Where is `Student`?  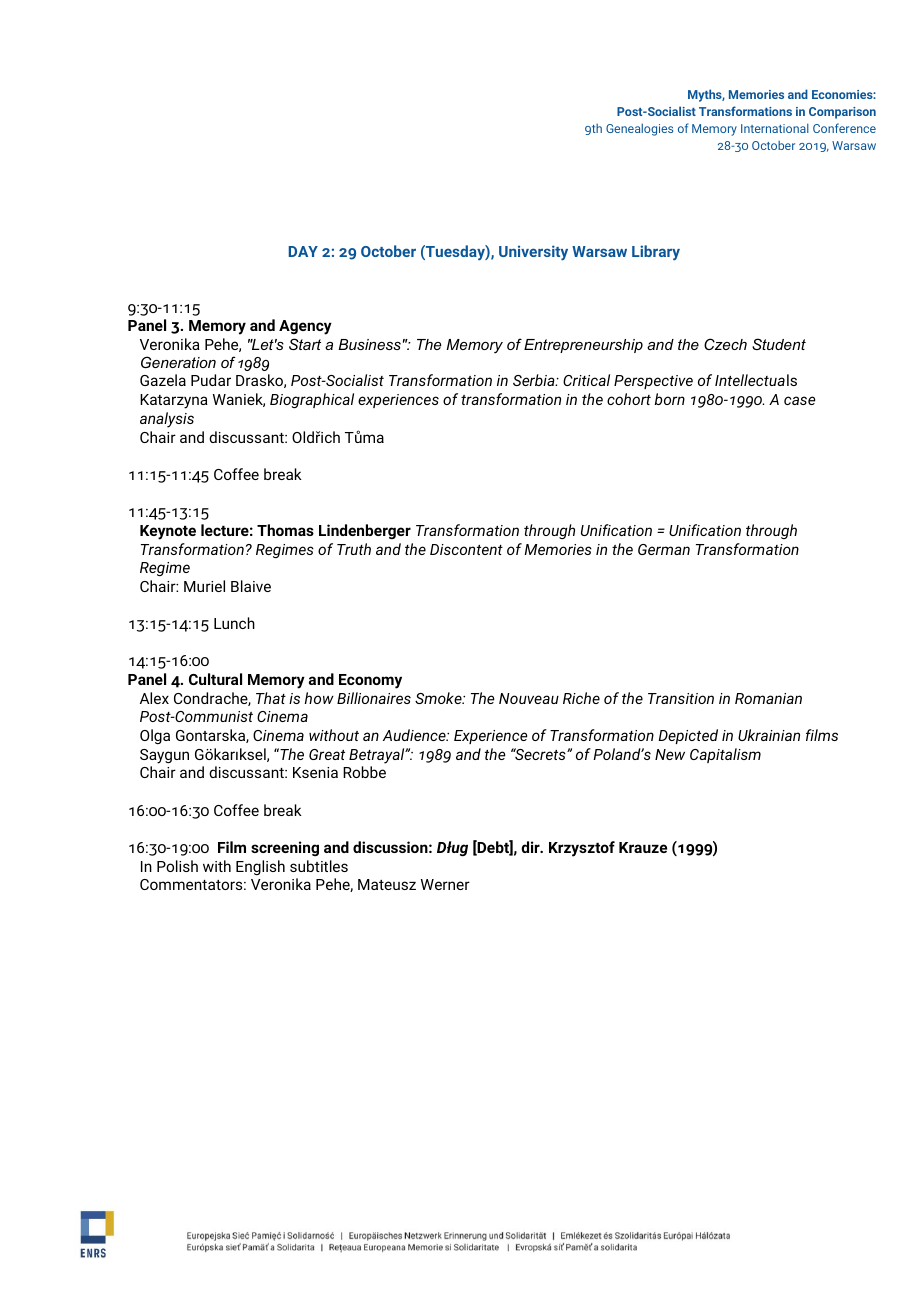
Student is located at coordinates (779, 344).
